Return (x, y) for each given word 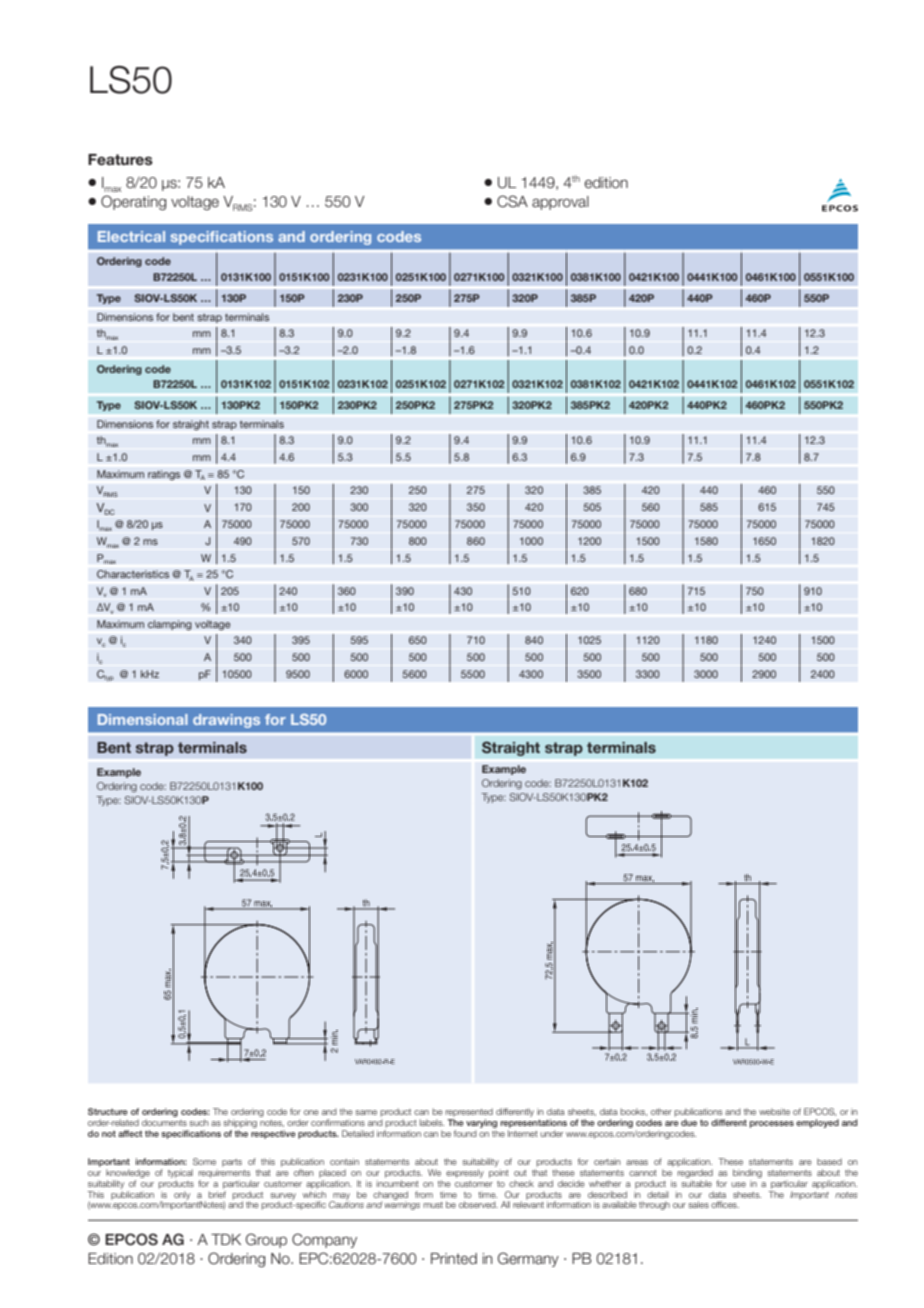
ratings (164, 475)
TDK (226, 1239)
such (199, 1122)
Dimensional (143, 719)
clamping (170, 625)
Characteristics (133, 574)
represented (469, 1112)
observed (478, 1204)
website (774, 1111)
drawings (226, 721)
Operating (133, 202)
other (661, 1111)
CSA (512, 201)
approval (560, 203)
